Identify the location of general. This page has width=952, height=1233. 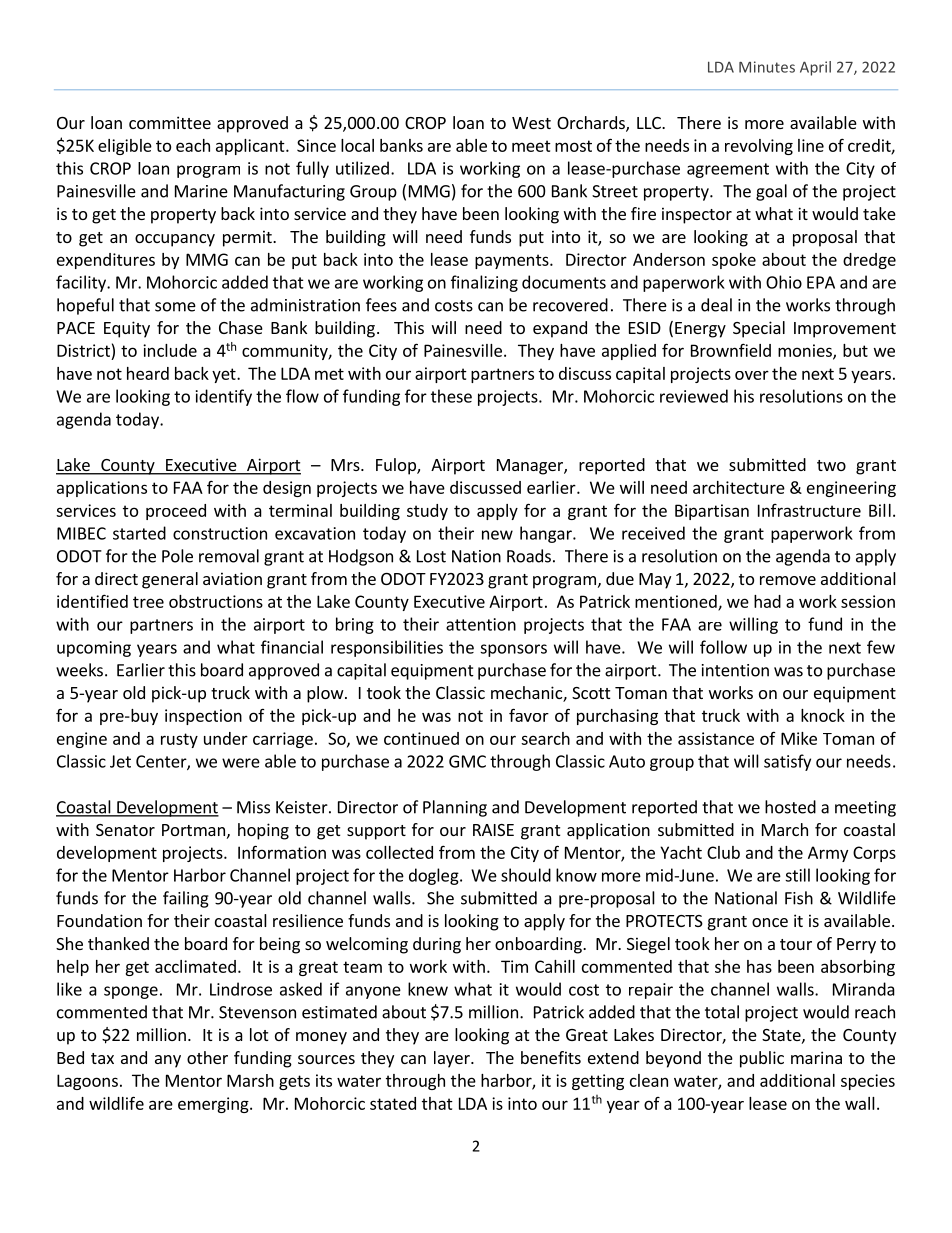
(170, 580).
